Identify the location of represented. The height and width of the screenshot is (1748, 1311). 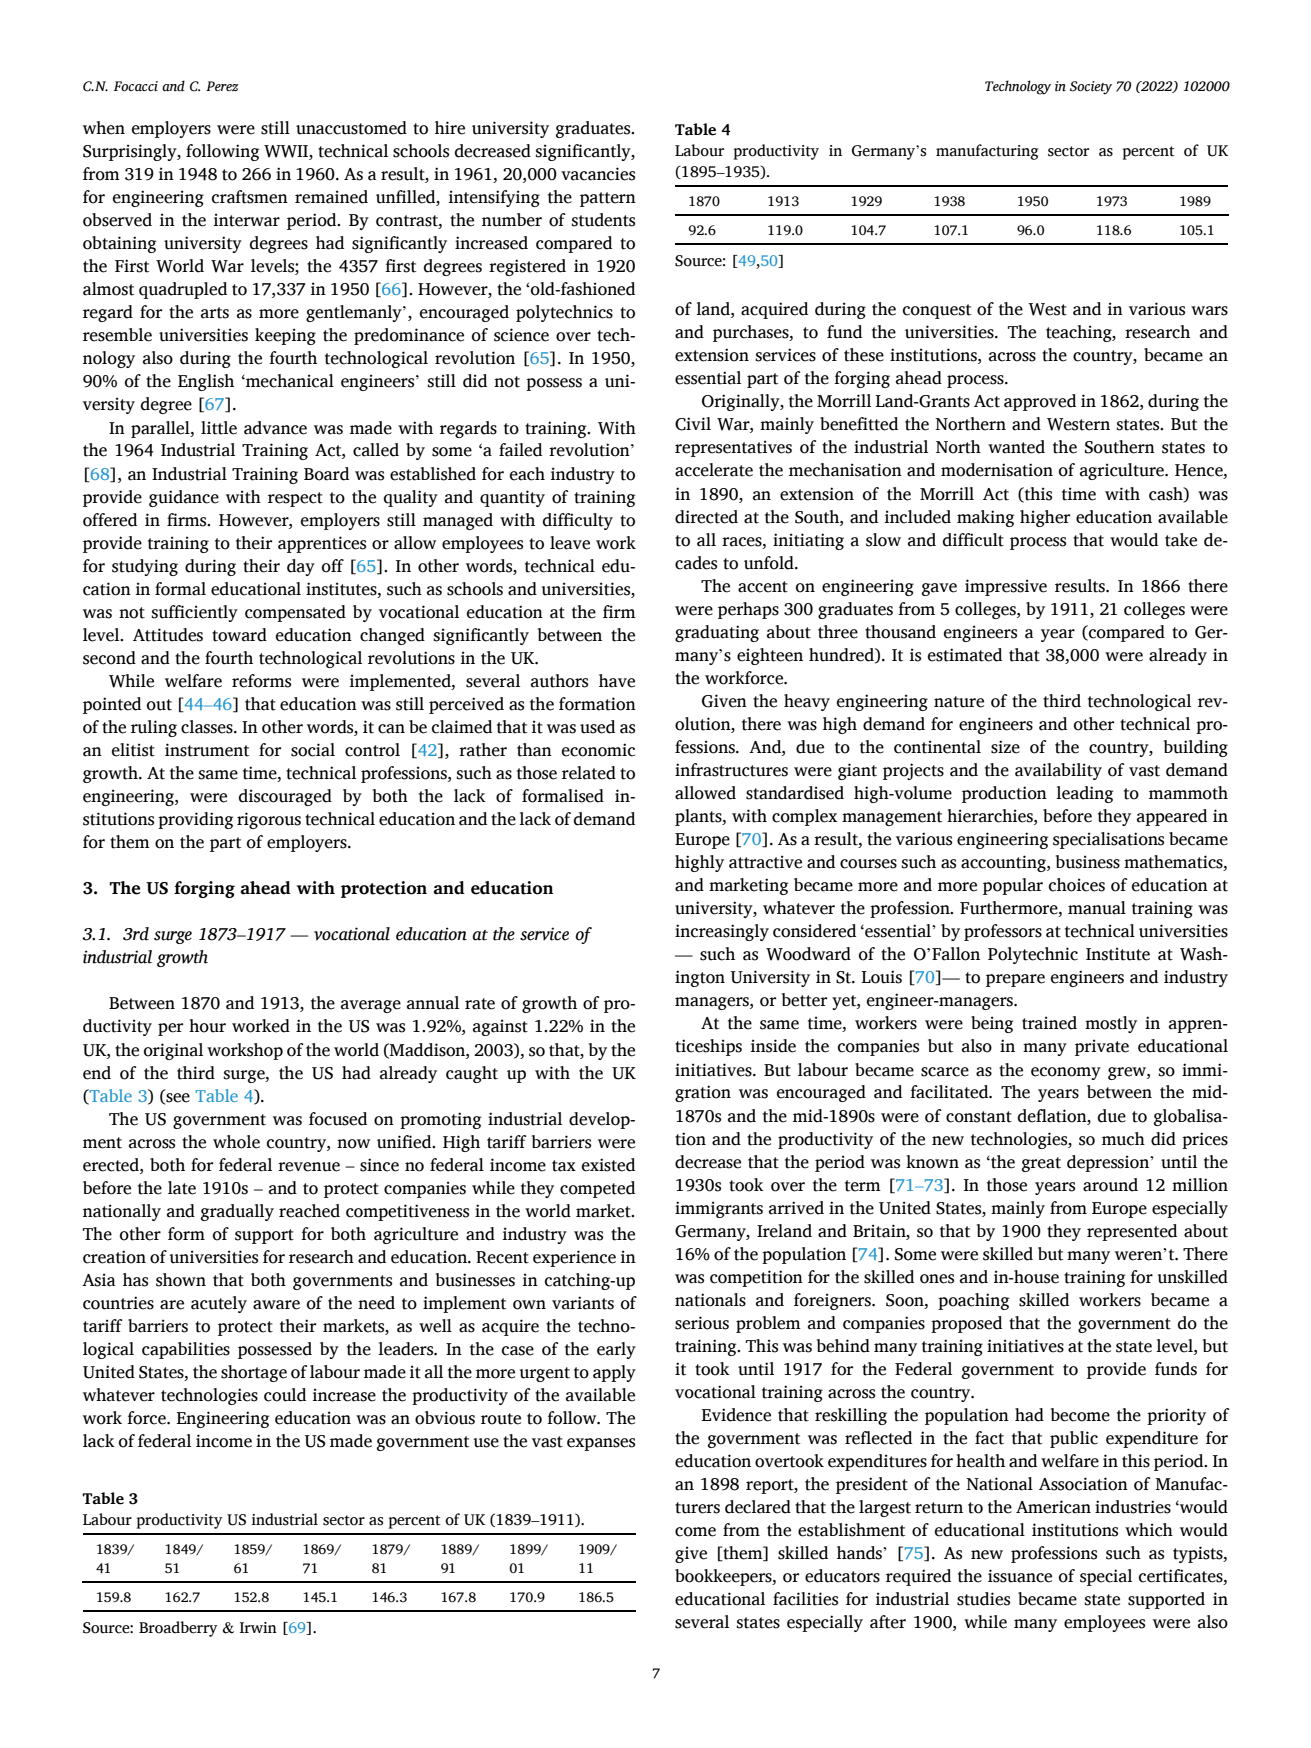
(1132, 1232).
